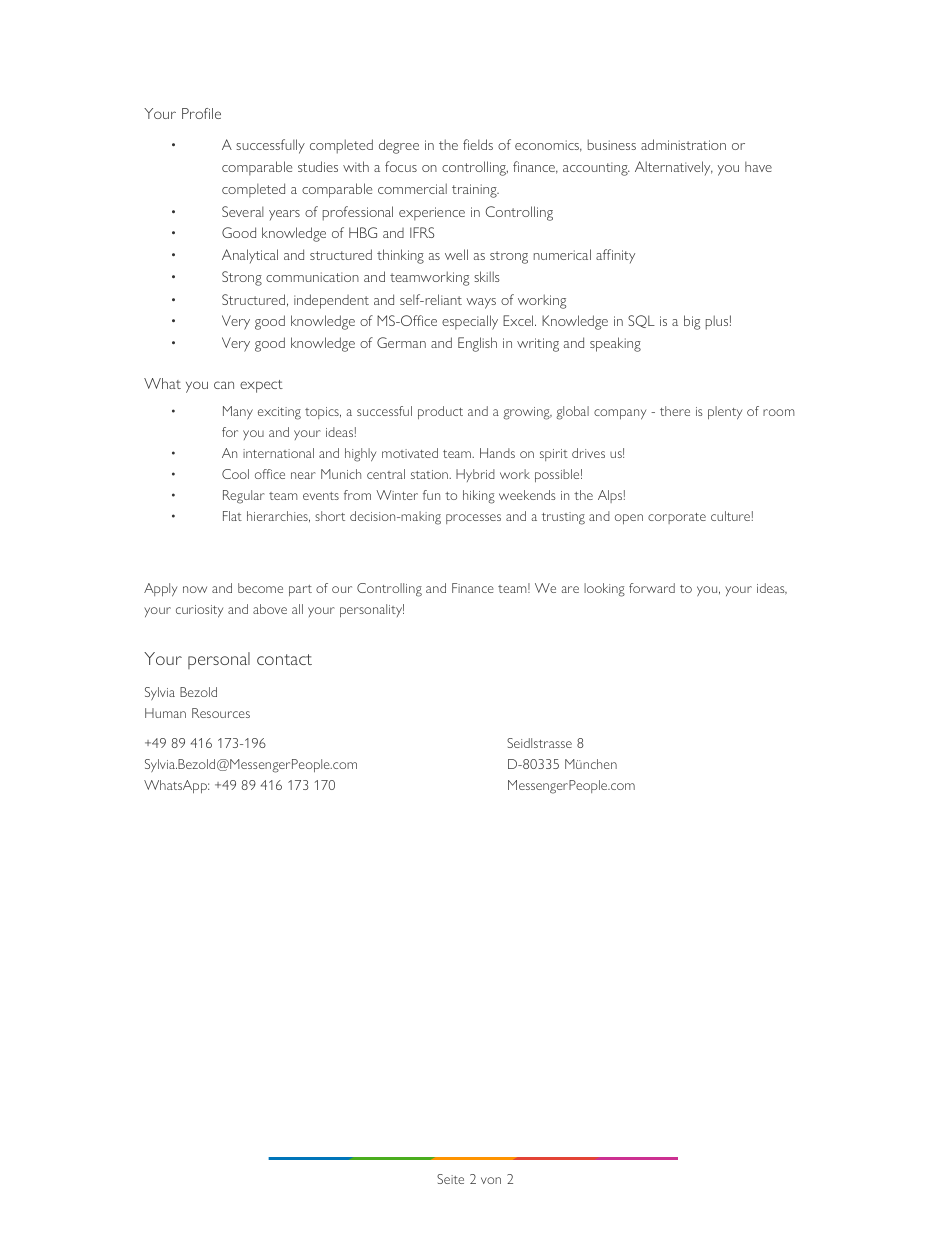 Image resolution: width=952 pixels, height=1233 pixels. I want to click on fields, so click(478, 144).
